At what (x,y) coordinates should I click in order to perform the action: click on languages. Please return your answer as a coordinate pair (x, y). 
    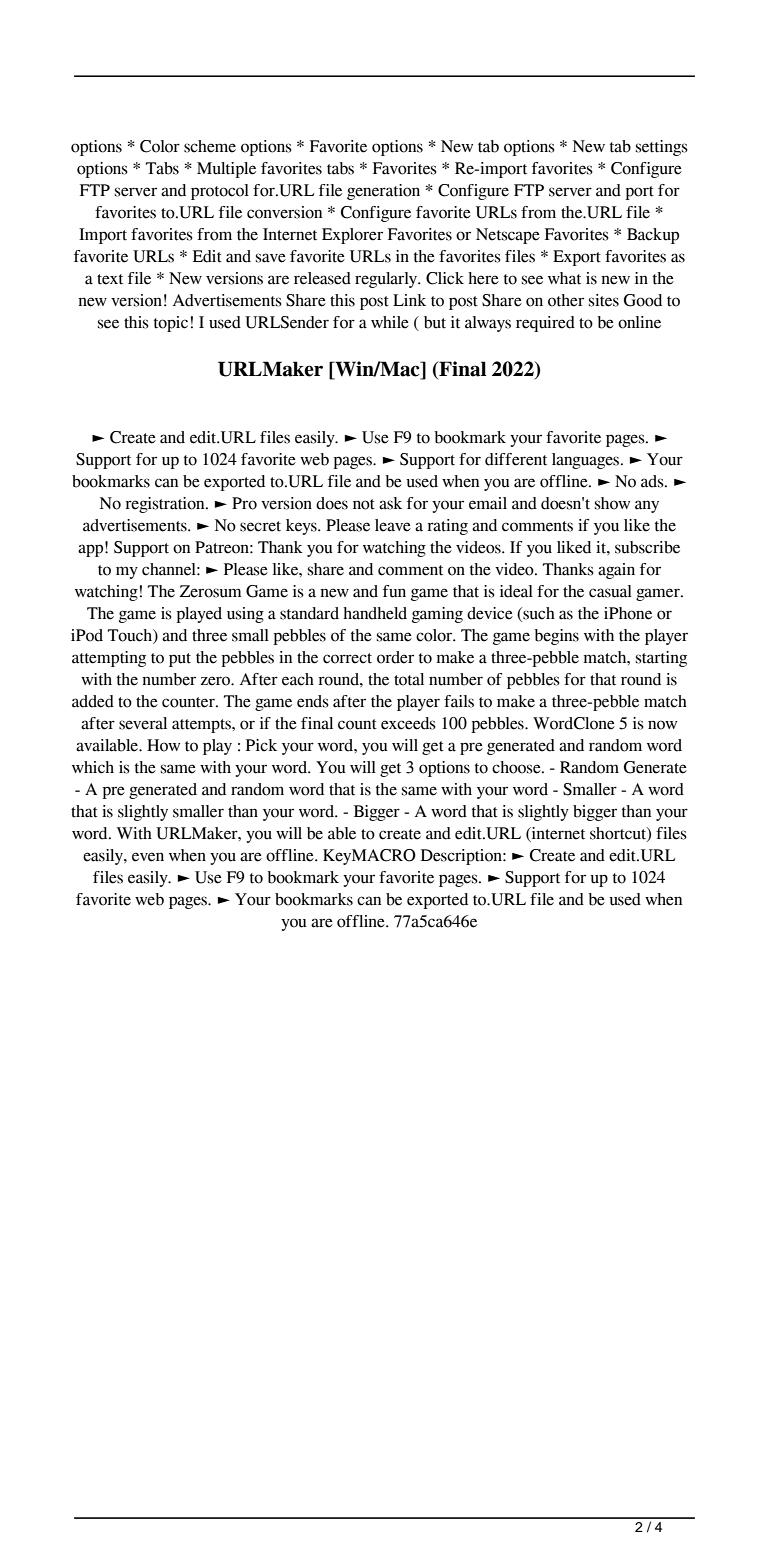
    Looking at the image, I should click on (587, 461).
